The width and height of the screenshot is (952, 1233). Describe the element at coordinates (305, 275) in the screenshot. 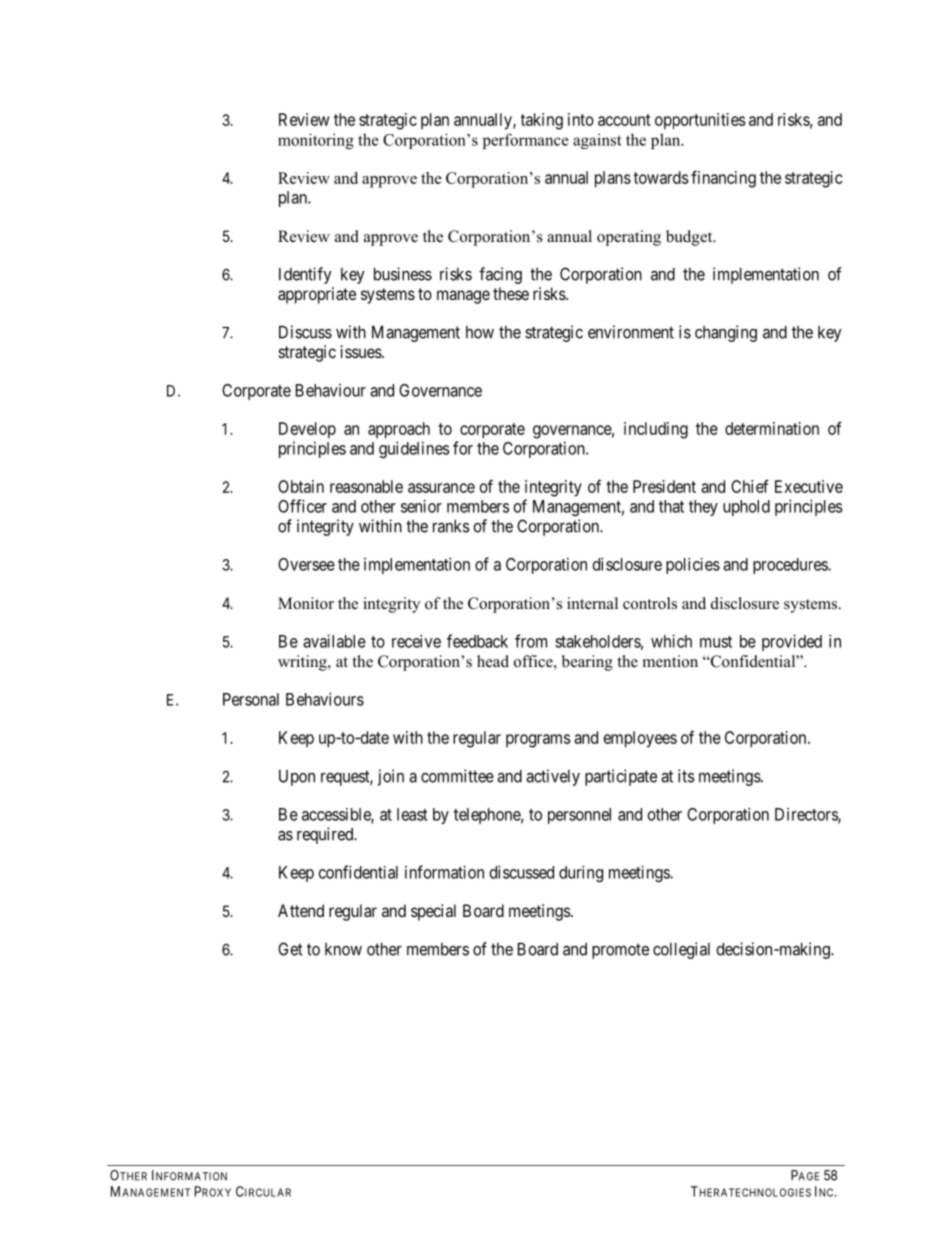

I see `Identify` at that location.
